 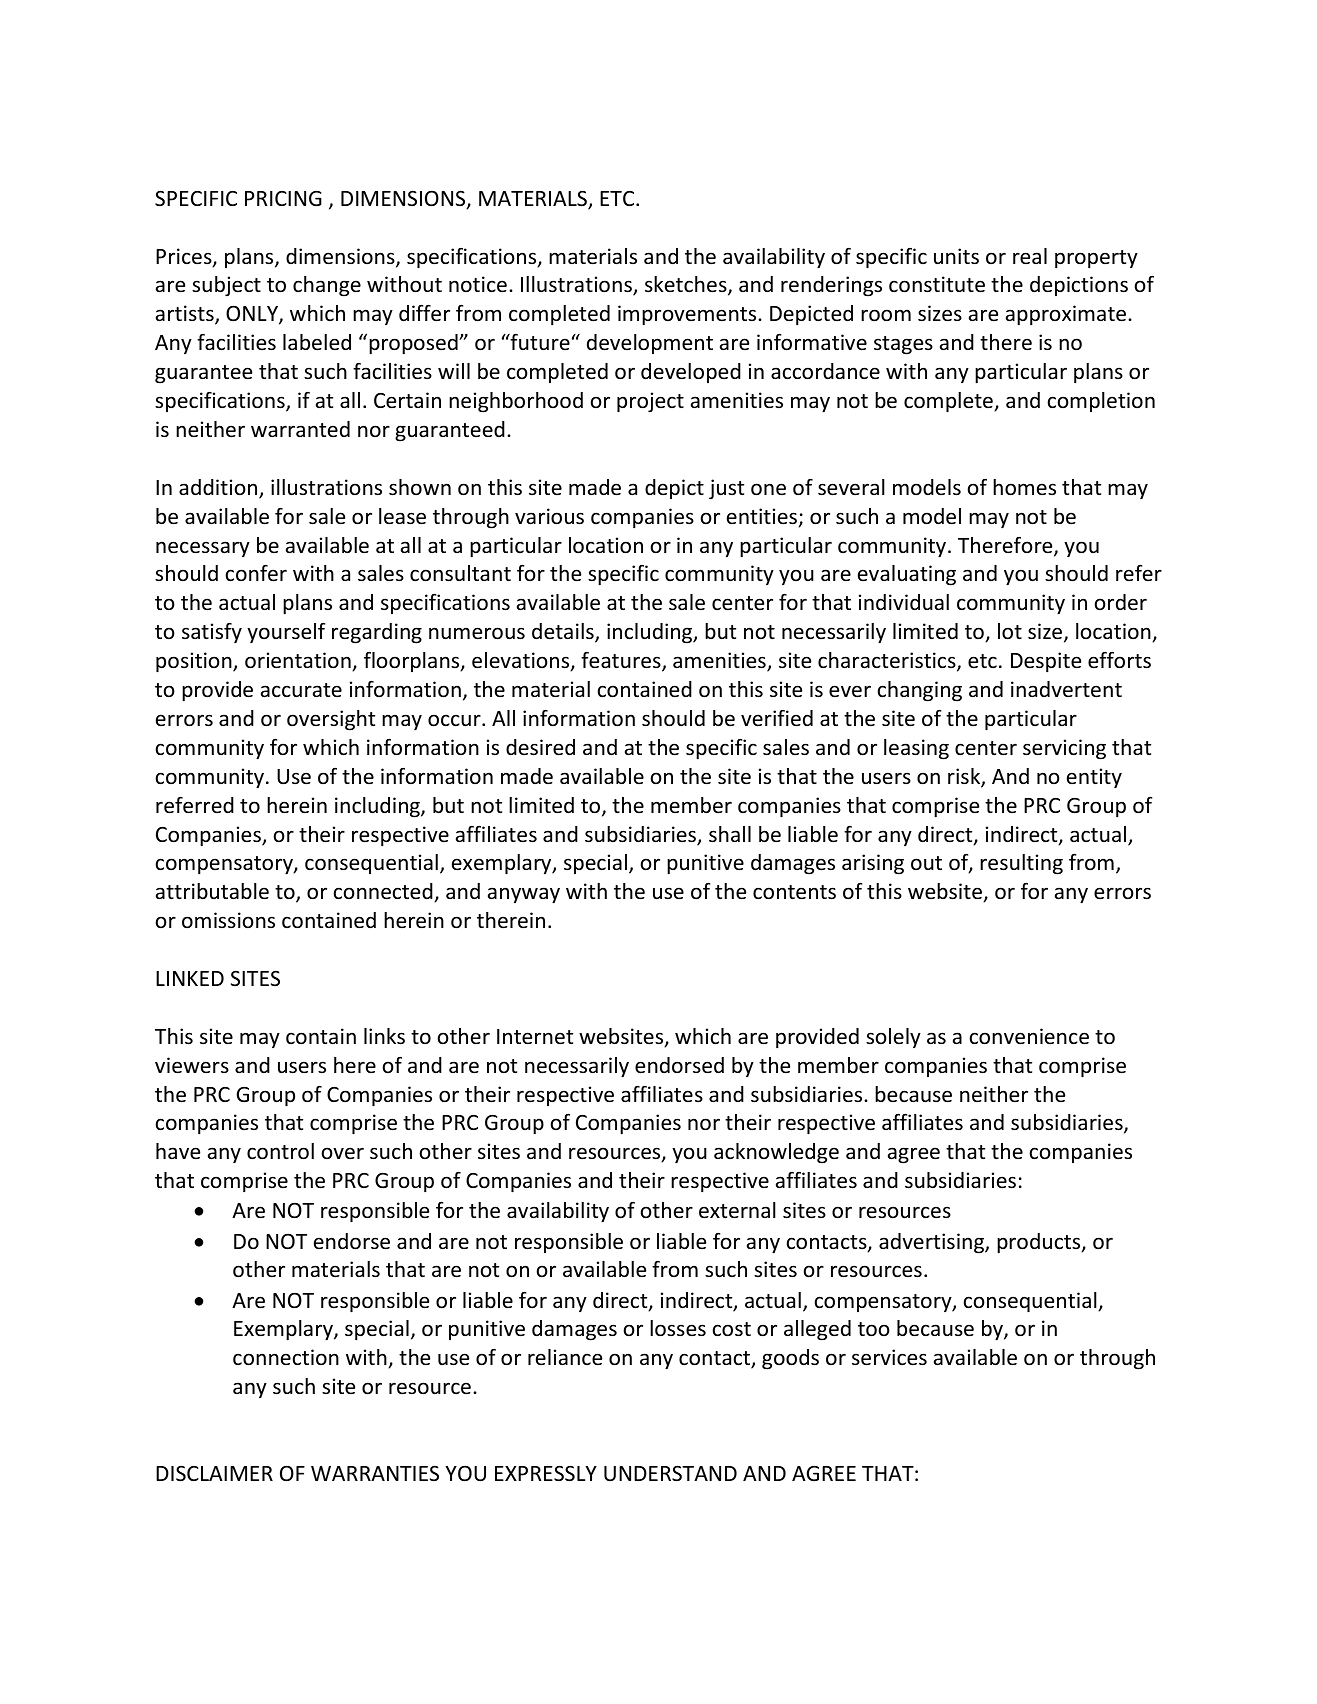 What do you see at coordinates (670, 1473) in the page?
I see `UNDERSTAND` at bounding box center [670, 1473].
